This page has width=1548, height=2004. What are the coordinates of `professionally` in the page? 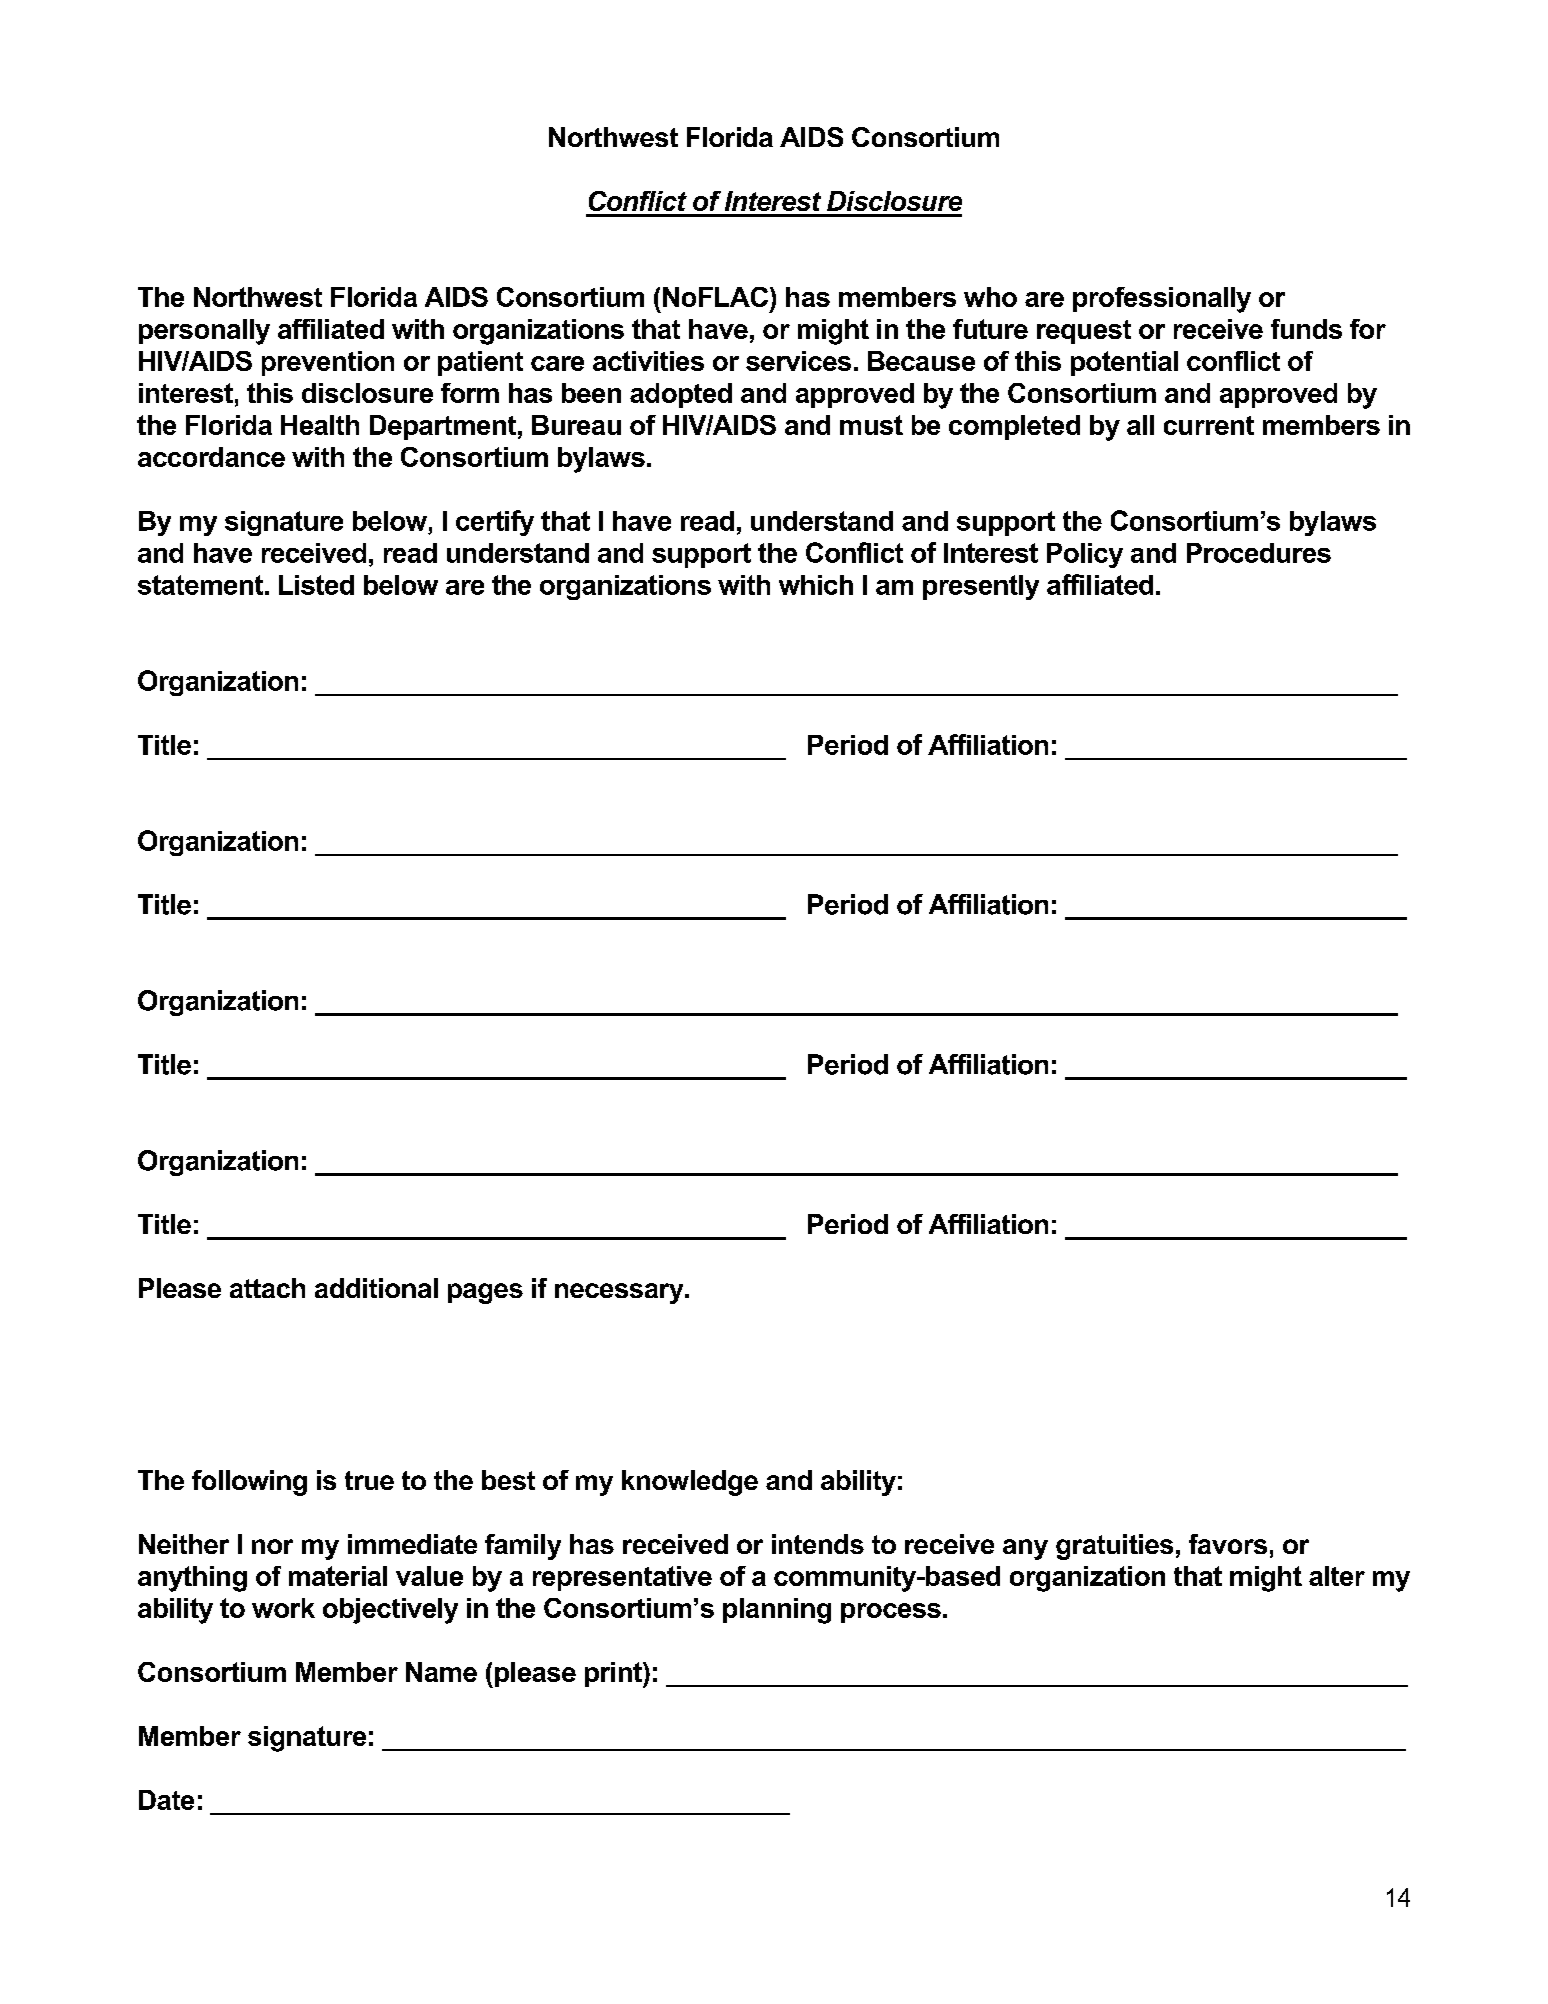 It's located at (1162, 300).
